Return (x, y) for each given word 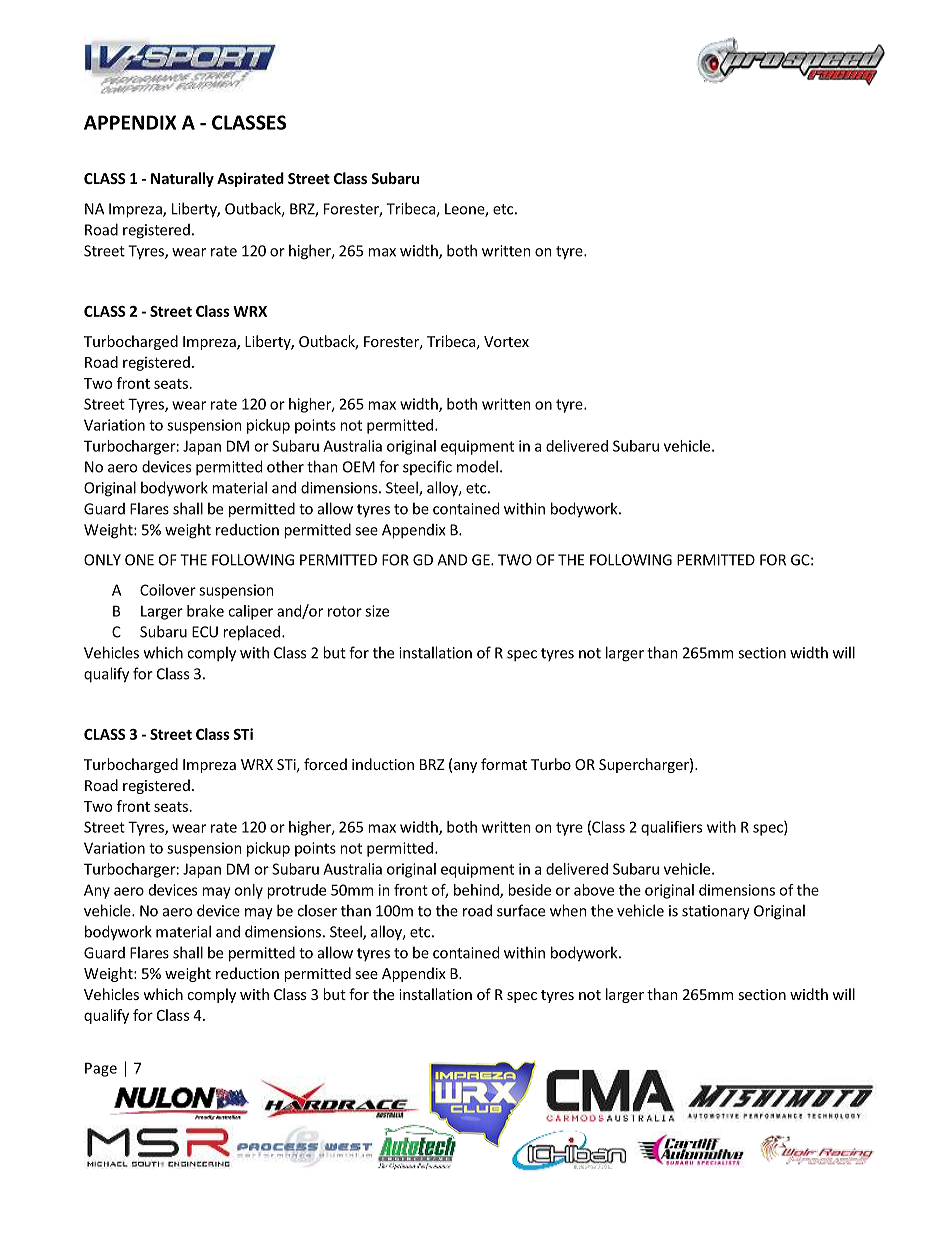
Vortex (506, 341)
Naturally (182, 179)
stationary (716, 912)
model (477, 466)
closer (317, 910)
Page (101, 1069)
